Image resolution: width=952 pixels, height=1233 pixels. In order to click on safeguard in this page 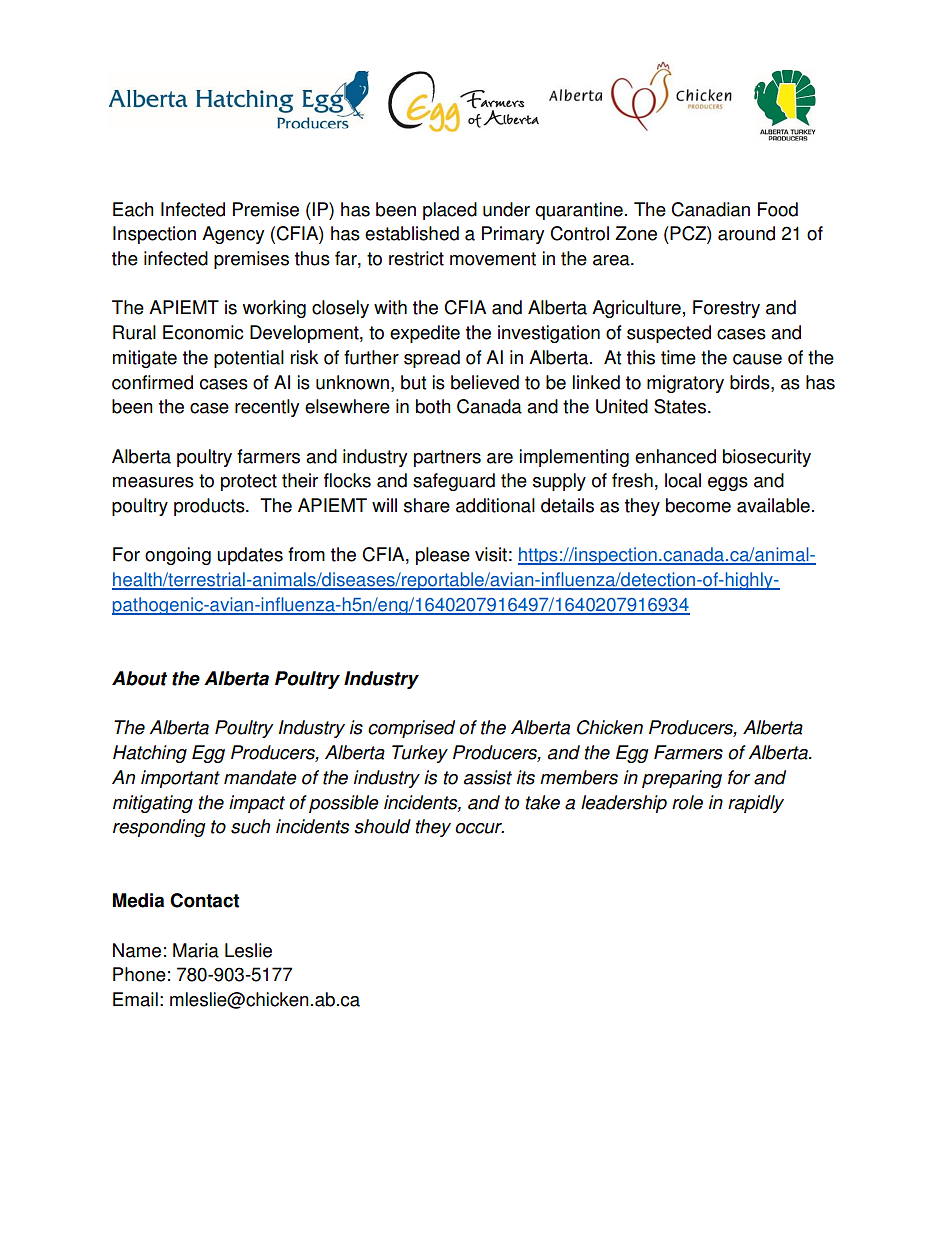, I will do `click(454, 482)`.
